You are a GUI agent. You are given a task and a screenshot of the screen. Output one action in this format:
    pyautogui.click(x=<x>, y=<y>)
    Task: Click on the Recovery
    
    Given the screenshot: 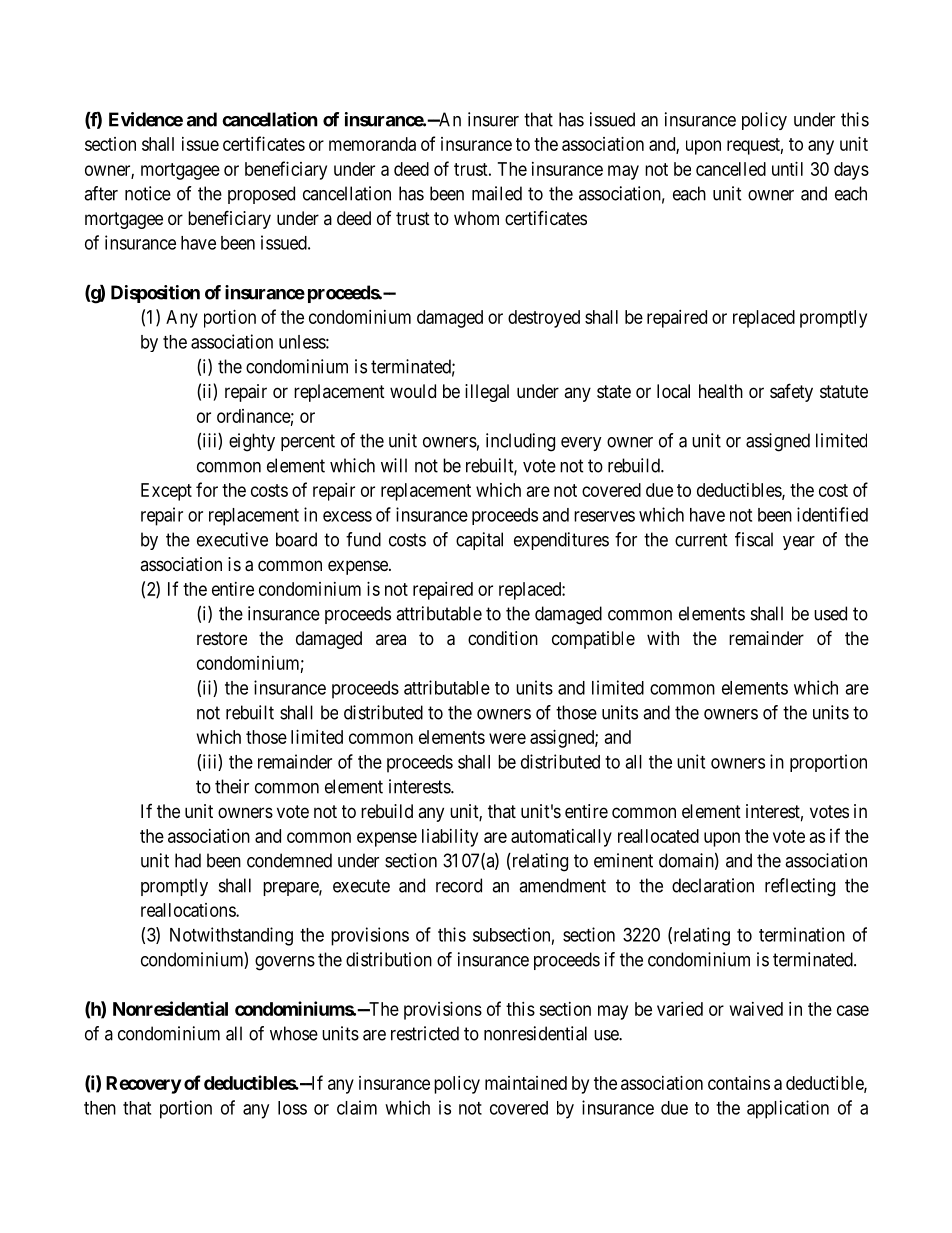 What is the action you would take?
    pyautogui.click(x=143, y=1085)
